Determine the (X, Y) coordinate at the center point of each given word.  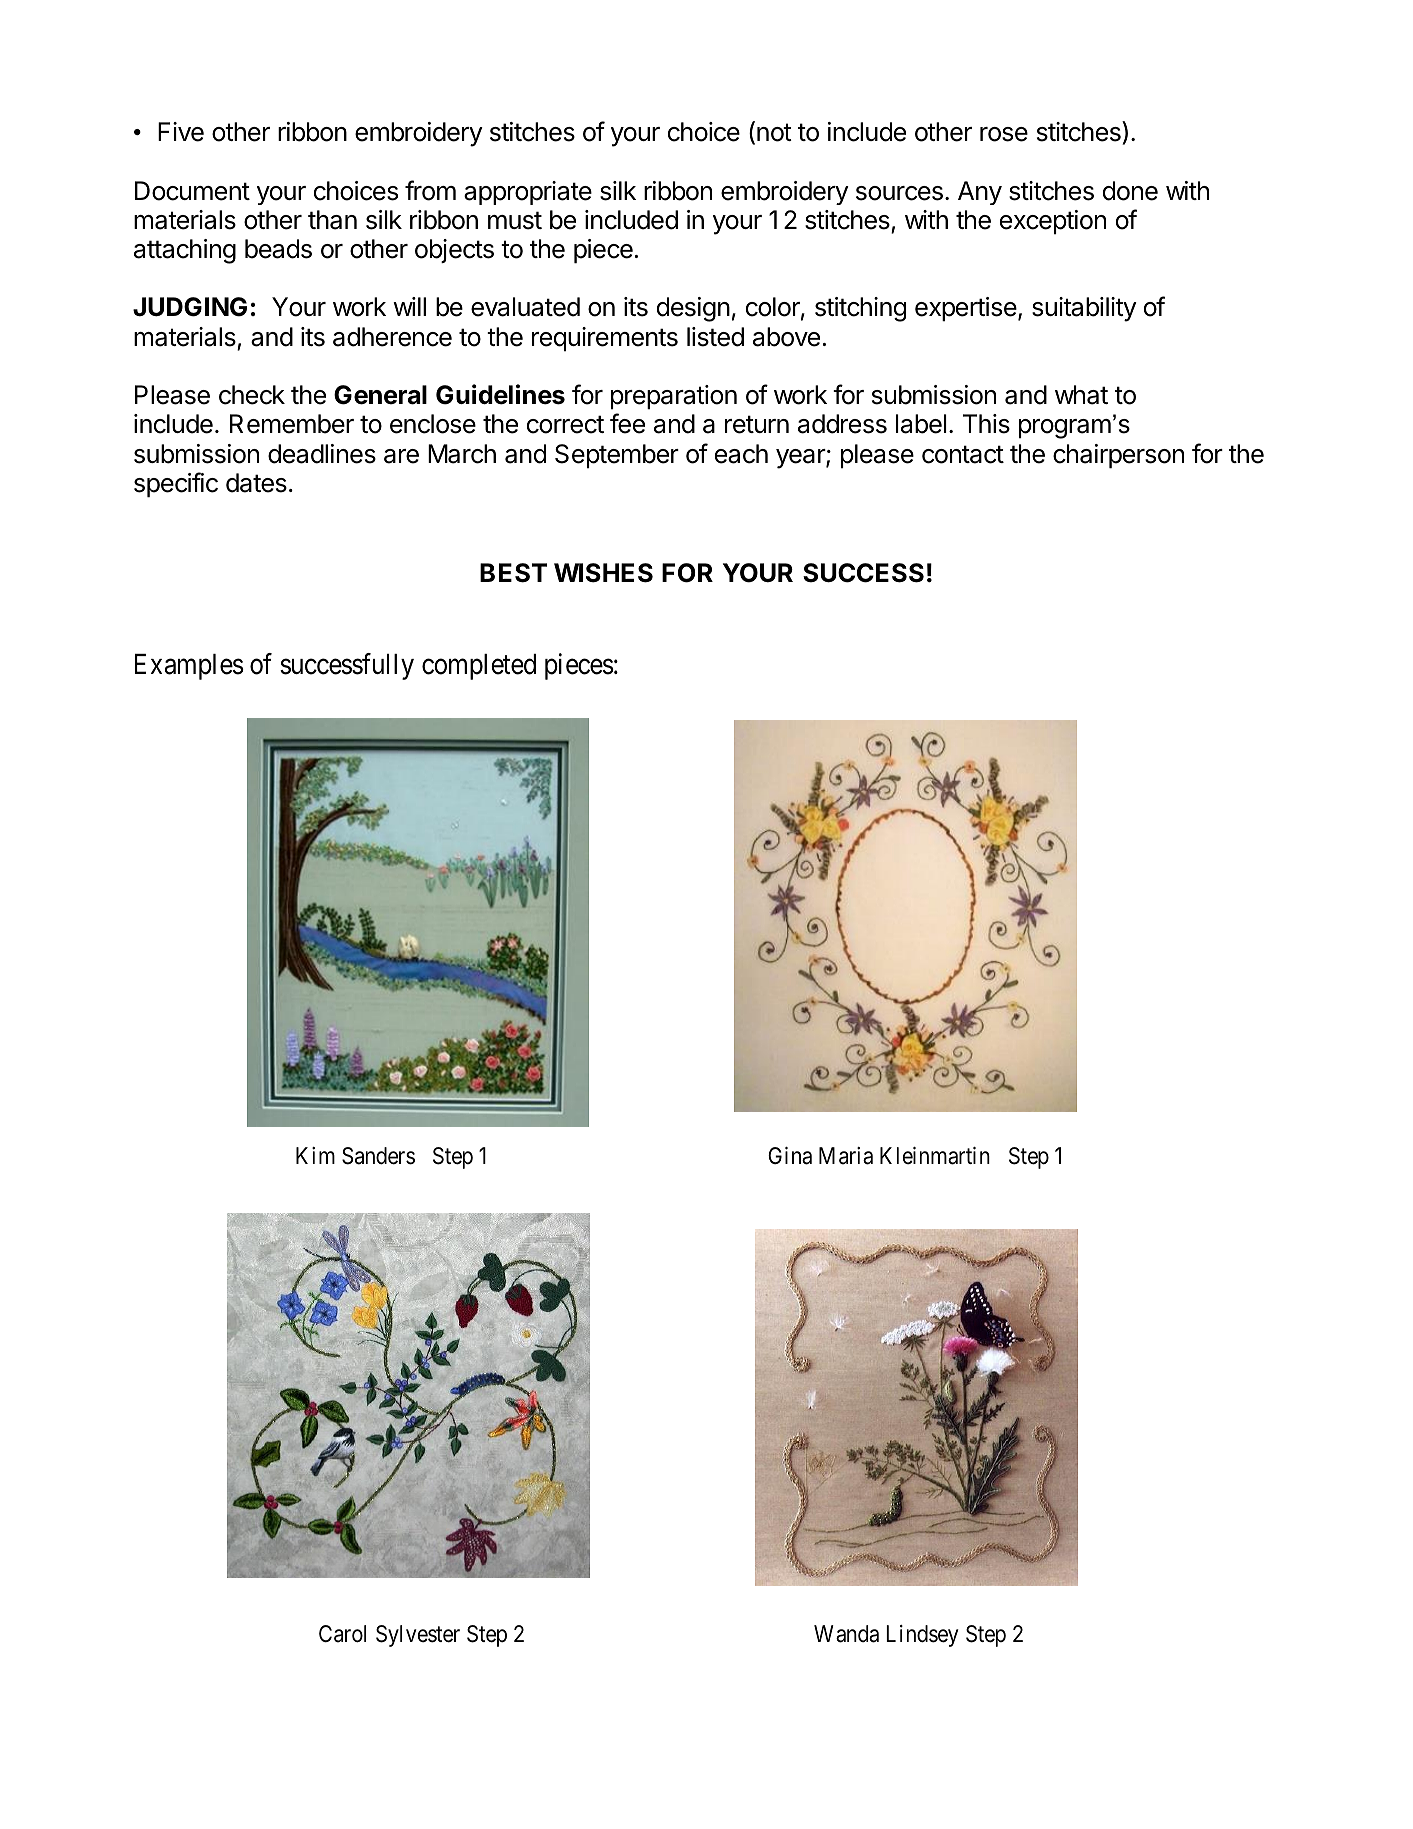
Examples (189, 667)
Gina (790, 1156)
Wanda (846, 1634)
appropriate (528, 193)
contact (963, 454)
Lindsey (922, 1636)
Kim (315, 1155)
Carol (342, 1634)
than (332, 220)
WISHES (603, 573)
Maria (846, 1156)
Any (980, 193)
